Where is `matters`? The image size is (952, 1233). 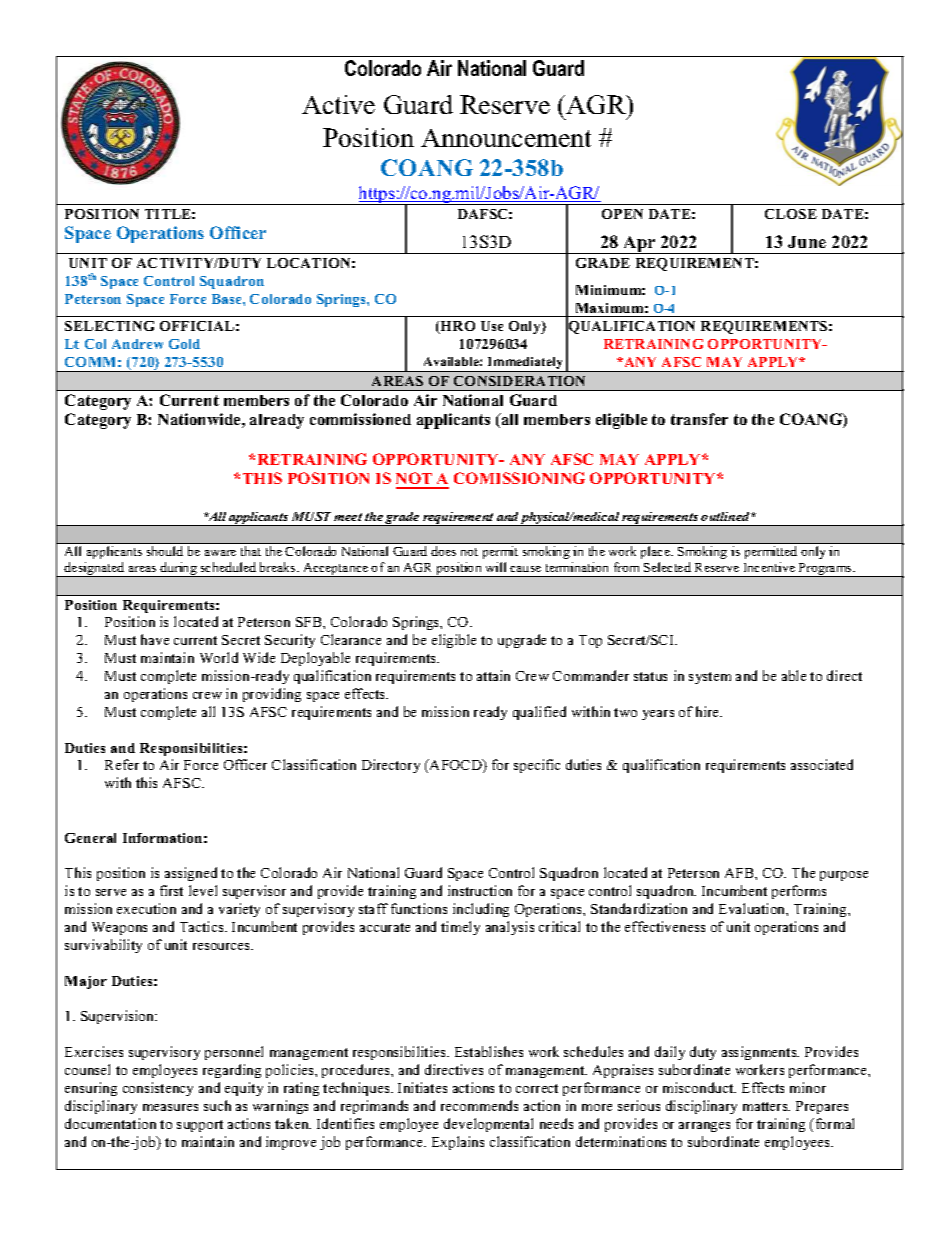 matters is located at coordinates (766, 1106).
